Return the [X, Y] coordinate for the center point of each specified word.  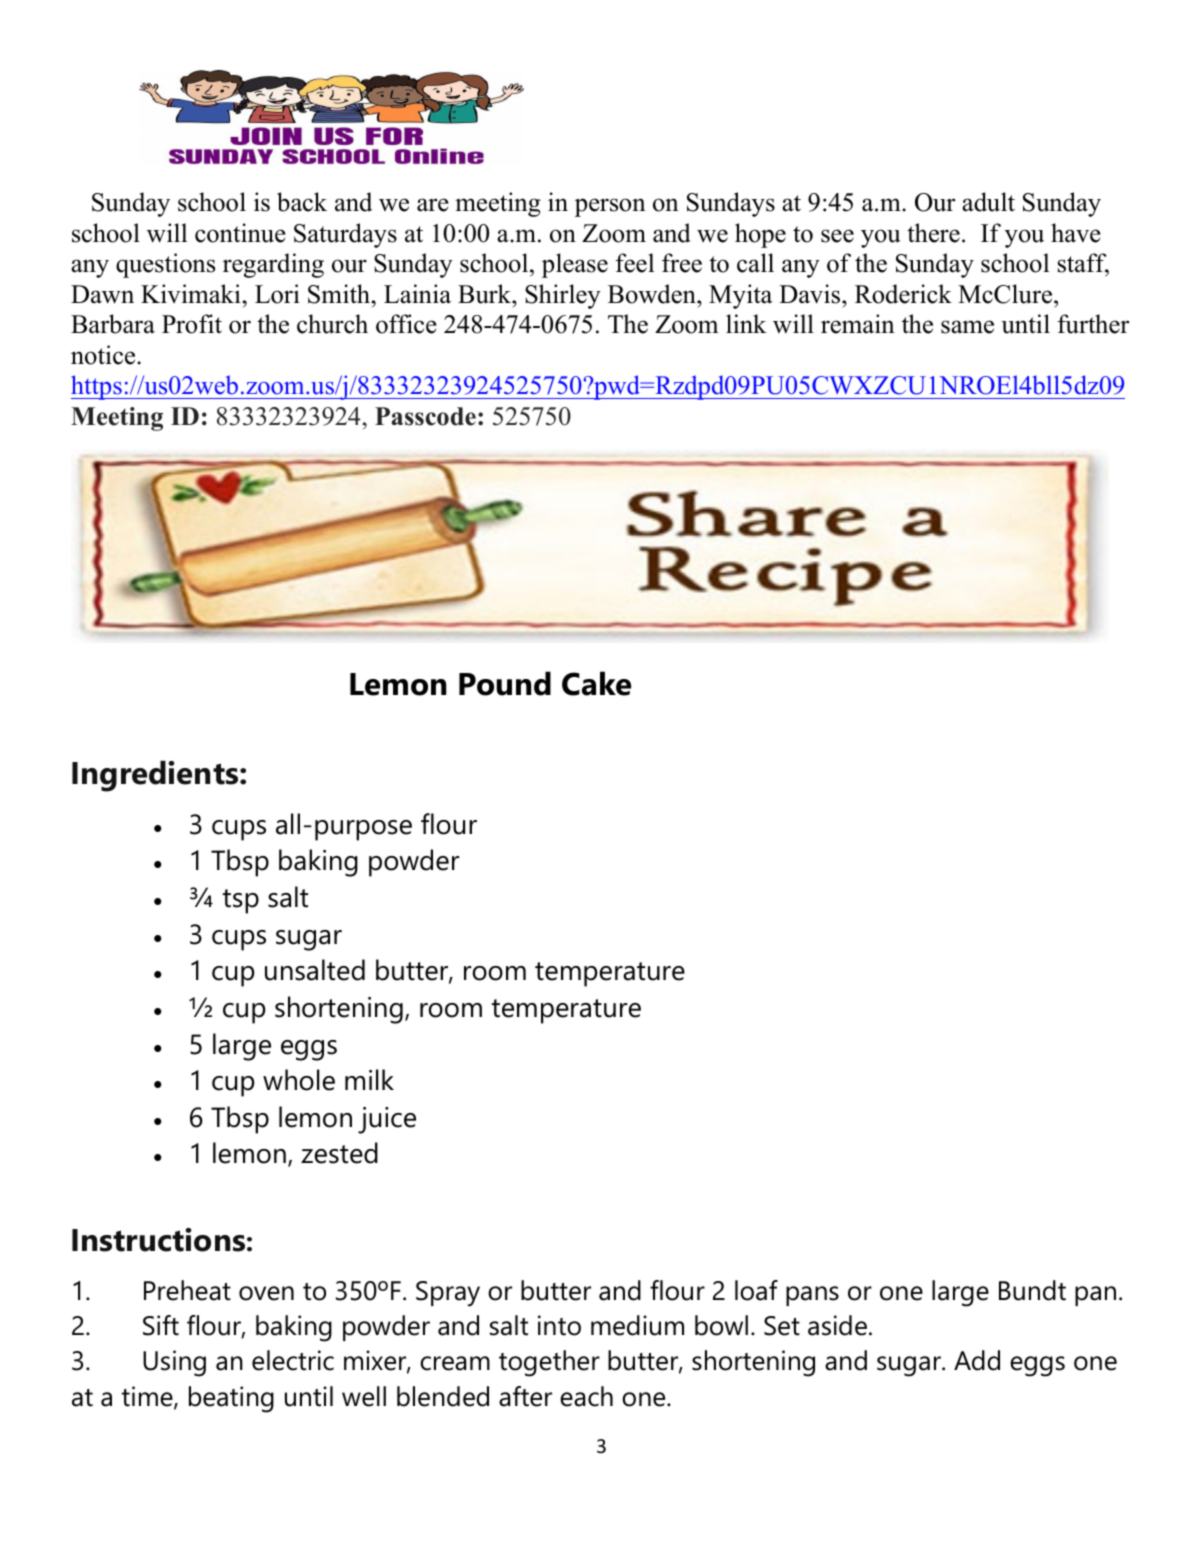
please [575, 265]
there [933, 233]
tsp [241, 901]
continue [240, 233]
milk [369, 1079]
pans [812, 1296]
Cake [596, 683]
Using [174, 1363]
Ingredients [156, 776]
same [967, 327]
